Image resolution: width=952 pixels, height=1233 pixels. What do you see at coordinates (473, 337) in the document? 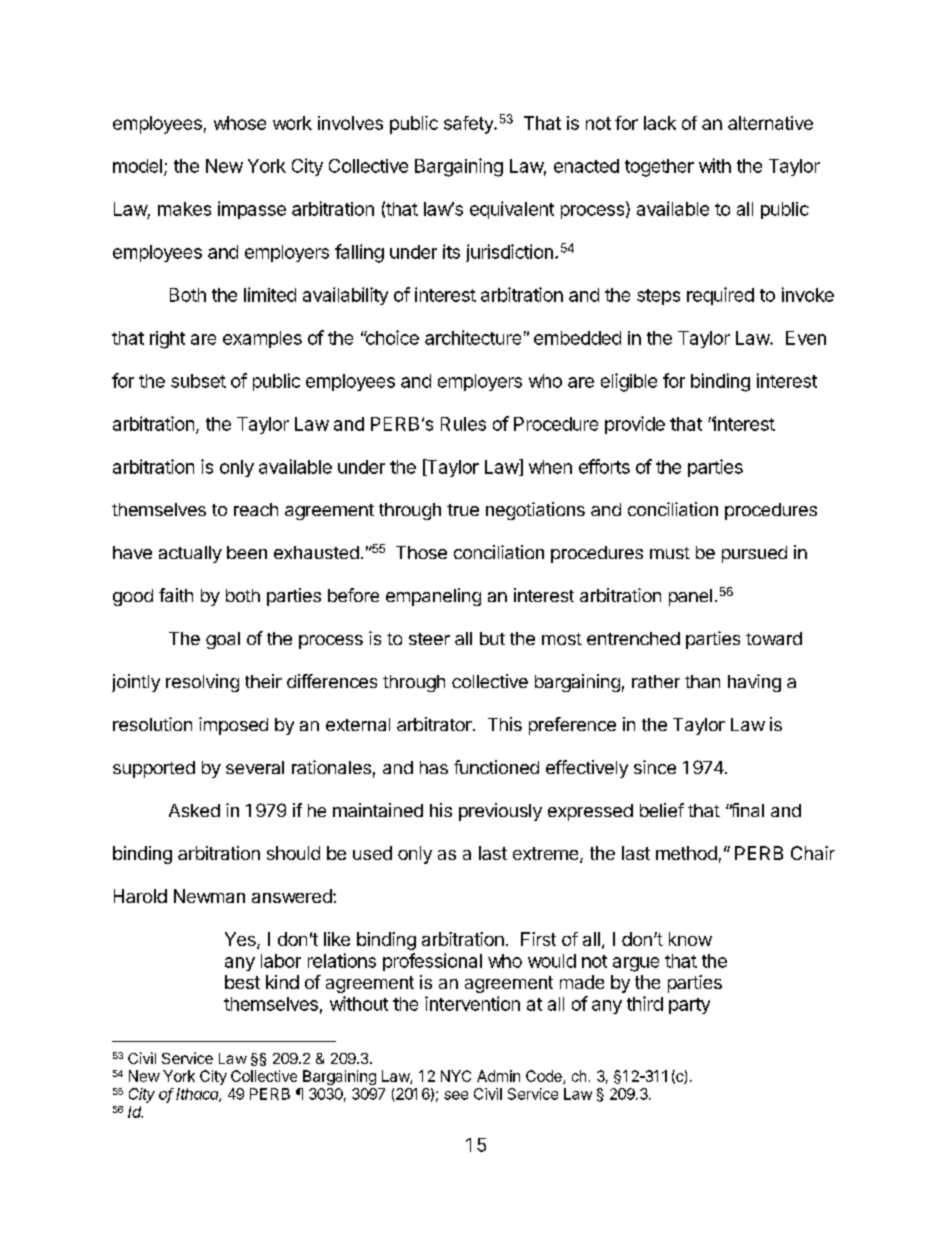
I see `architecture` at bounding box center [473, 337].
